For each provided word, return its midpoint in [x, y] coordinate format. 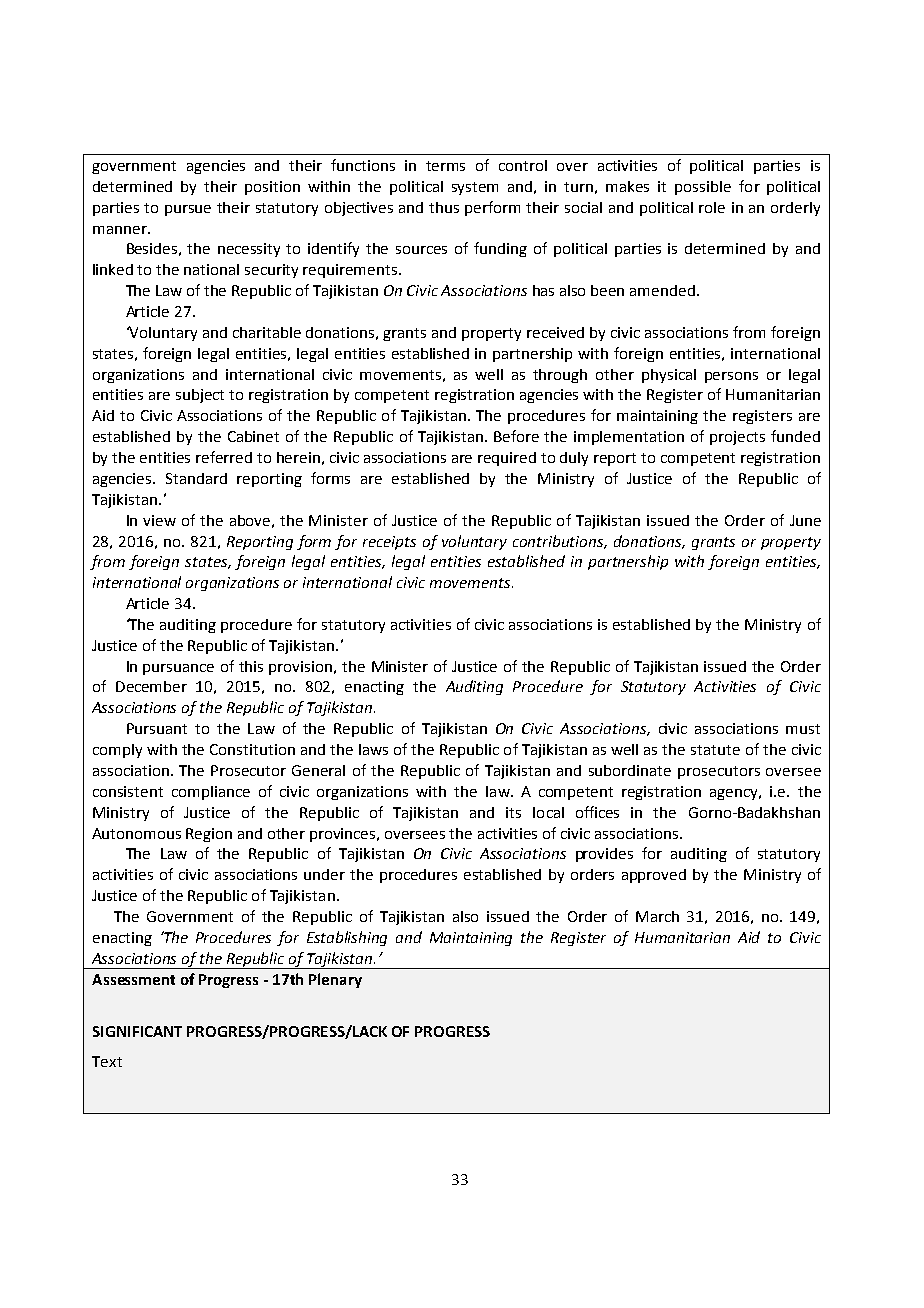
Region [209, 835]
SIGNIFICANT [137, 1031]
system [475, 188]
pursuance [178, 669]
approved [654, 876]
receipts [389, 543]
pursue [188, 210]
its [513, 812]
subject [200, 396]
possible [703, 188]
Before [516, 436]
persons [731, 377]
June [805, 520]
